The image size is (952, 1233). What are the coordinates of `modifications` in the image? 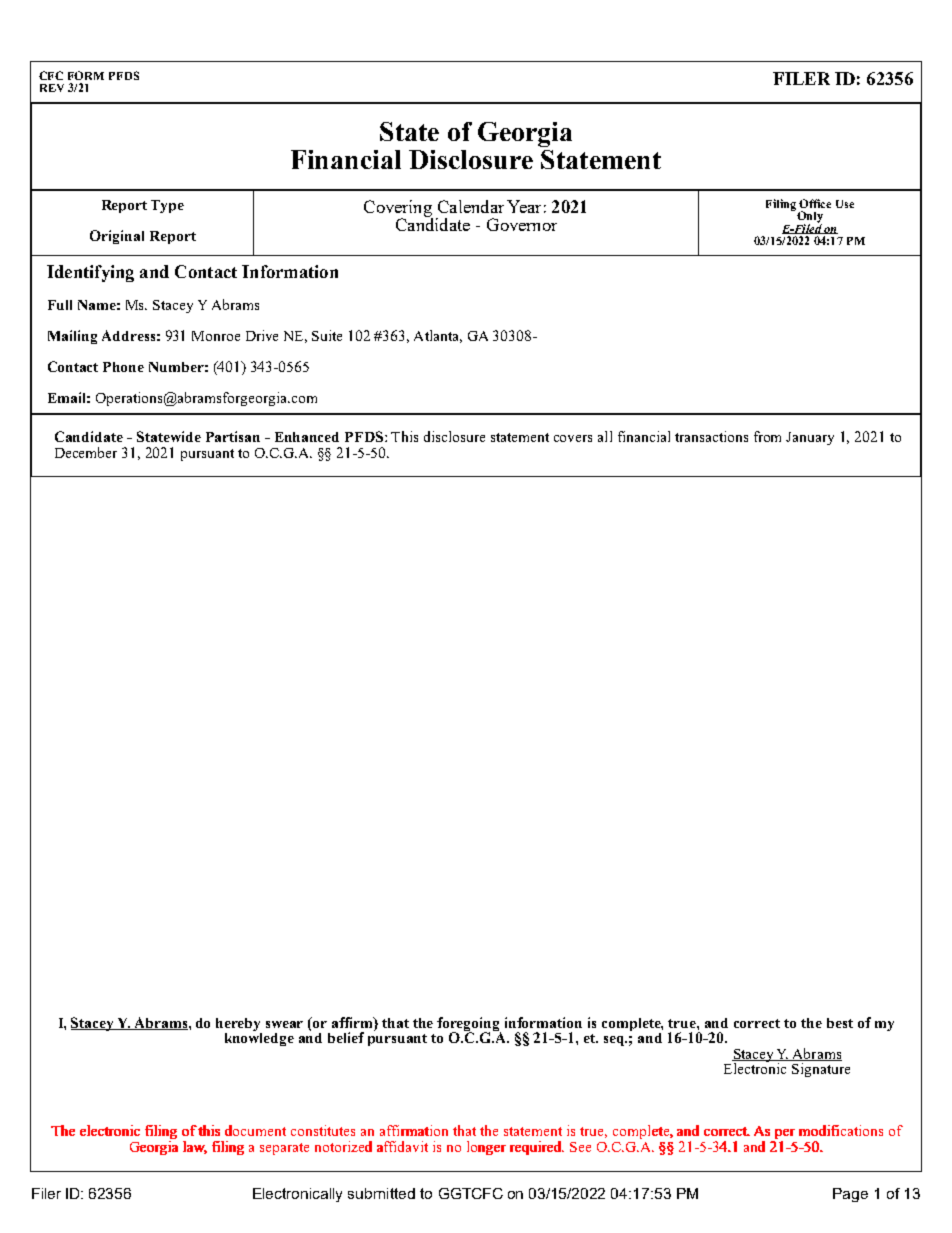 It's located at (841, 1130).
